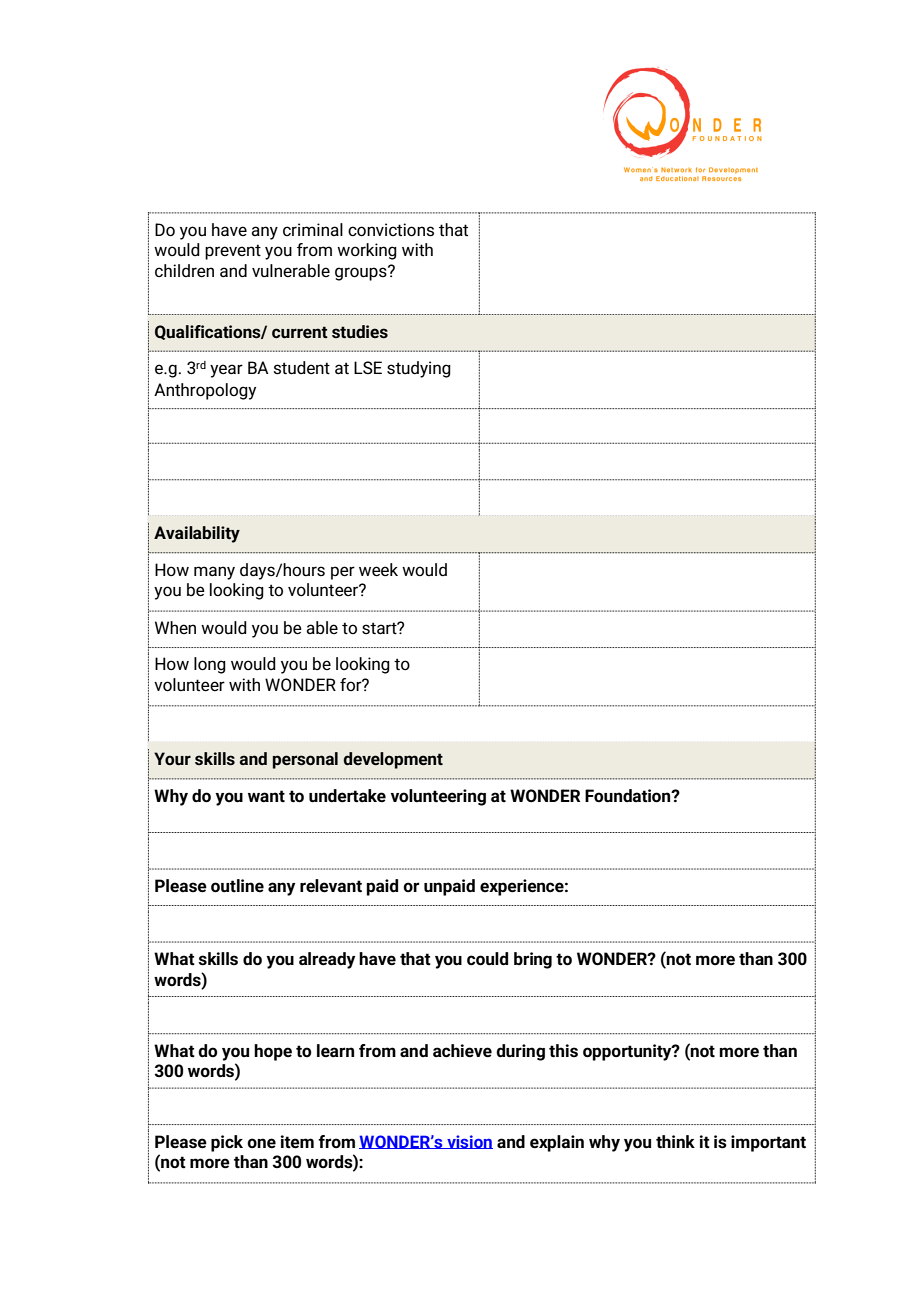  Describe the element at coordinates (419, 369) in the screenshot. I see `studying` at that location.
